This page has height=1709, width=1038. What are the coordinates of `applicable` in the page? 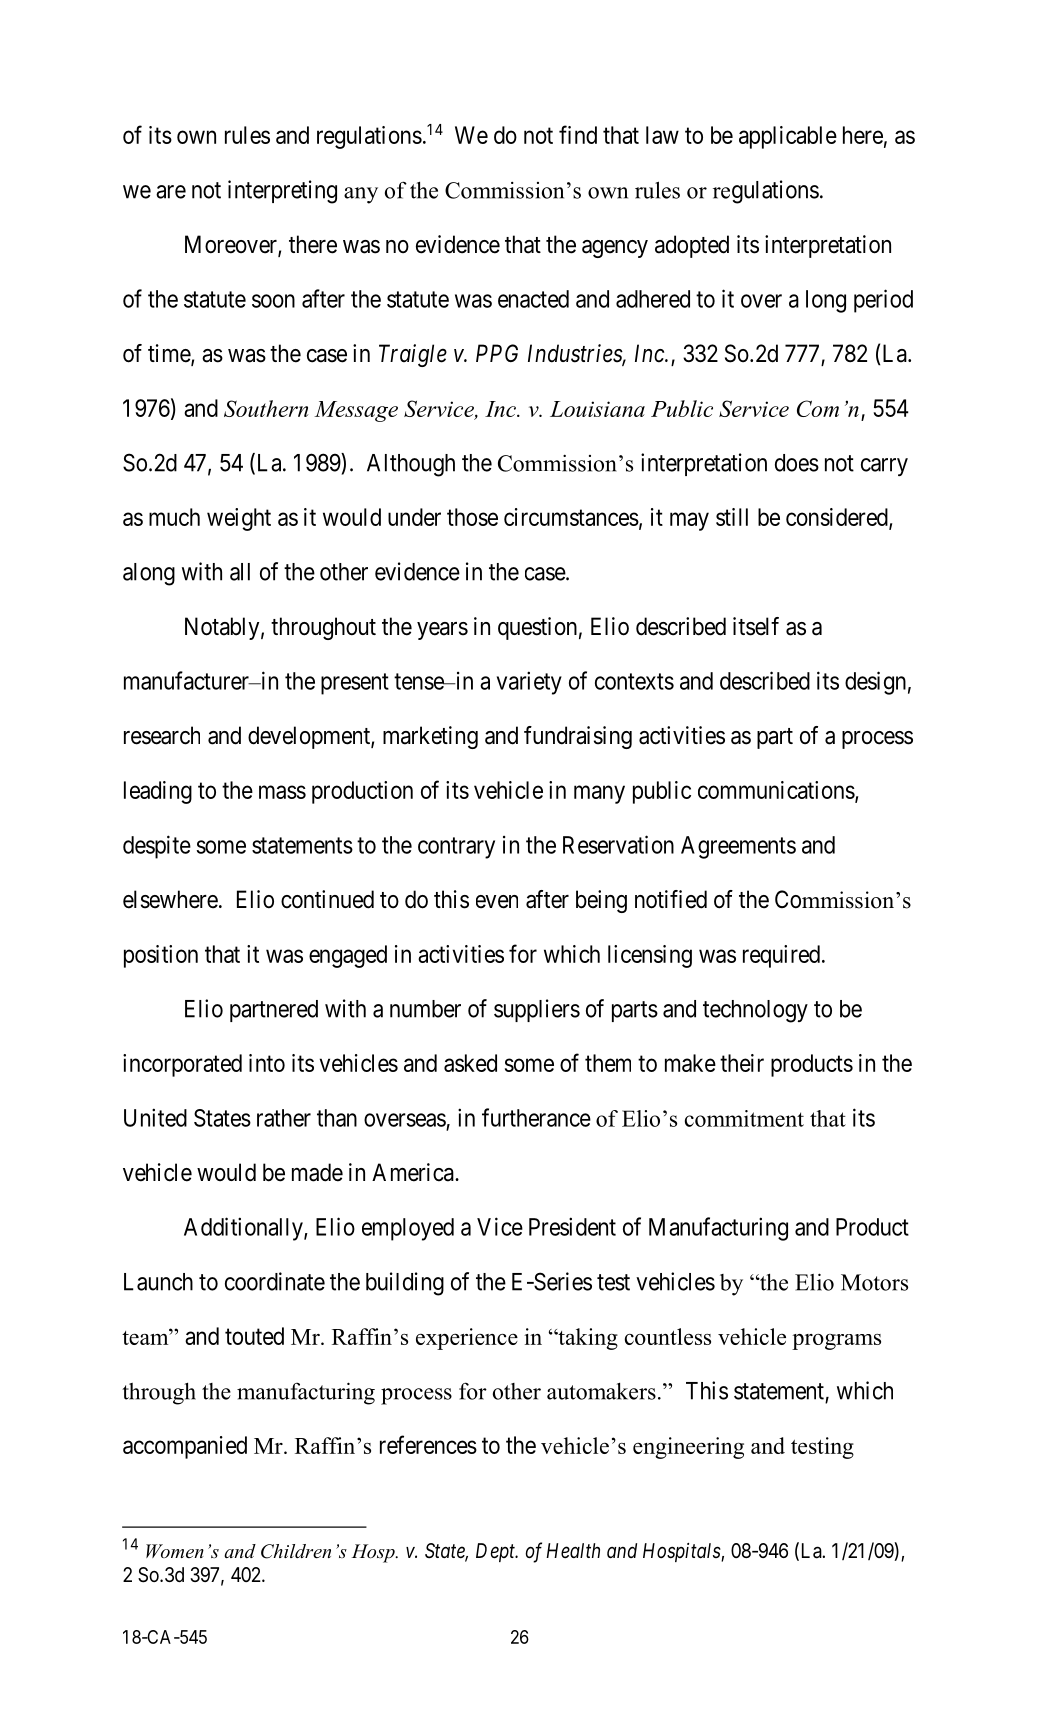 It's located at (788, 137).
